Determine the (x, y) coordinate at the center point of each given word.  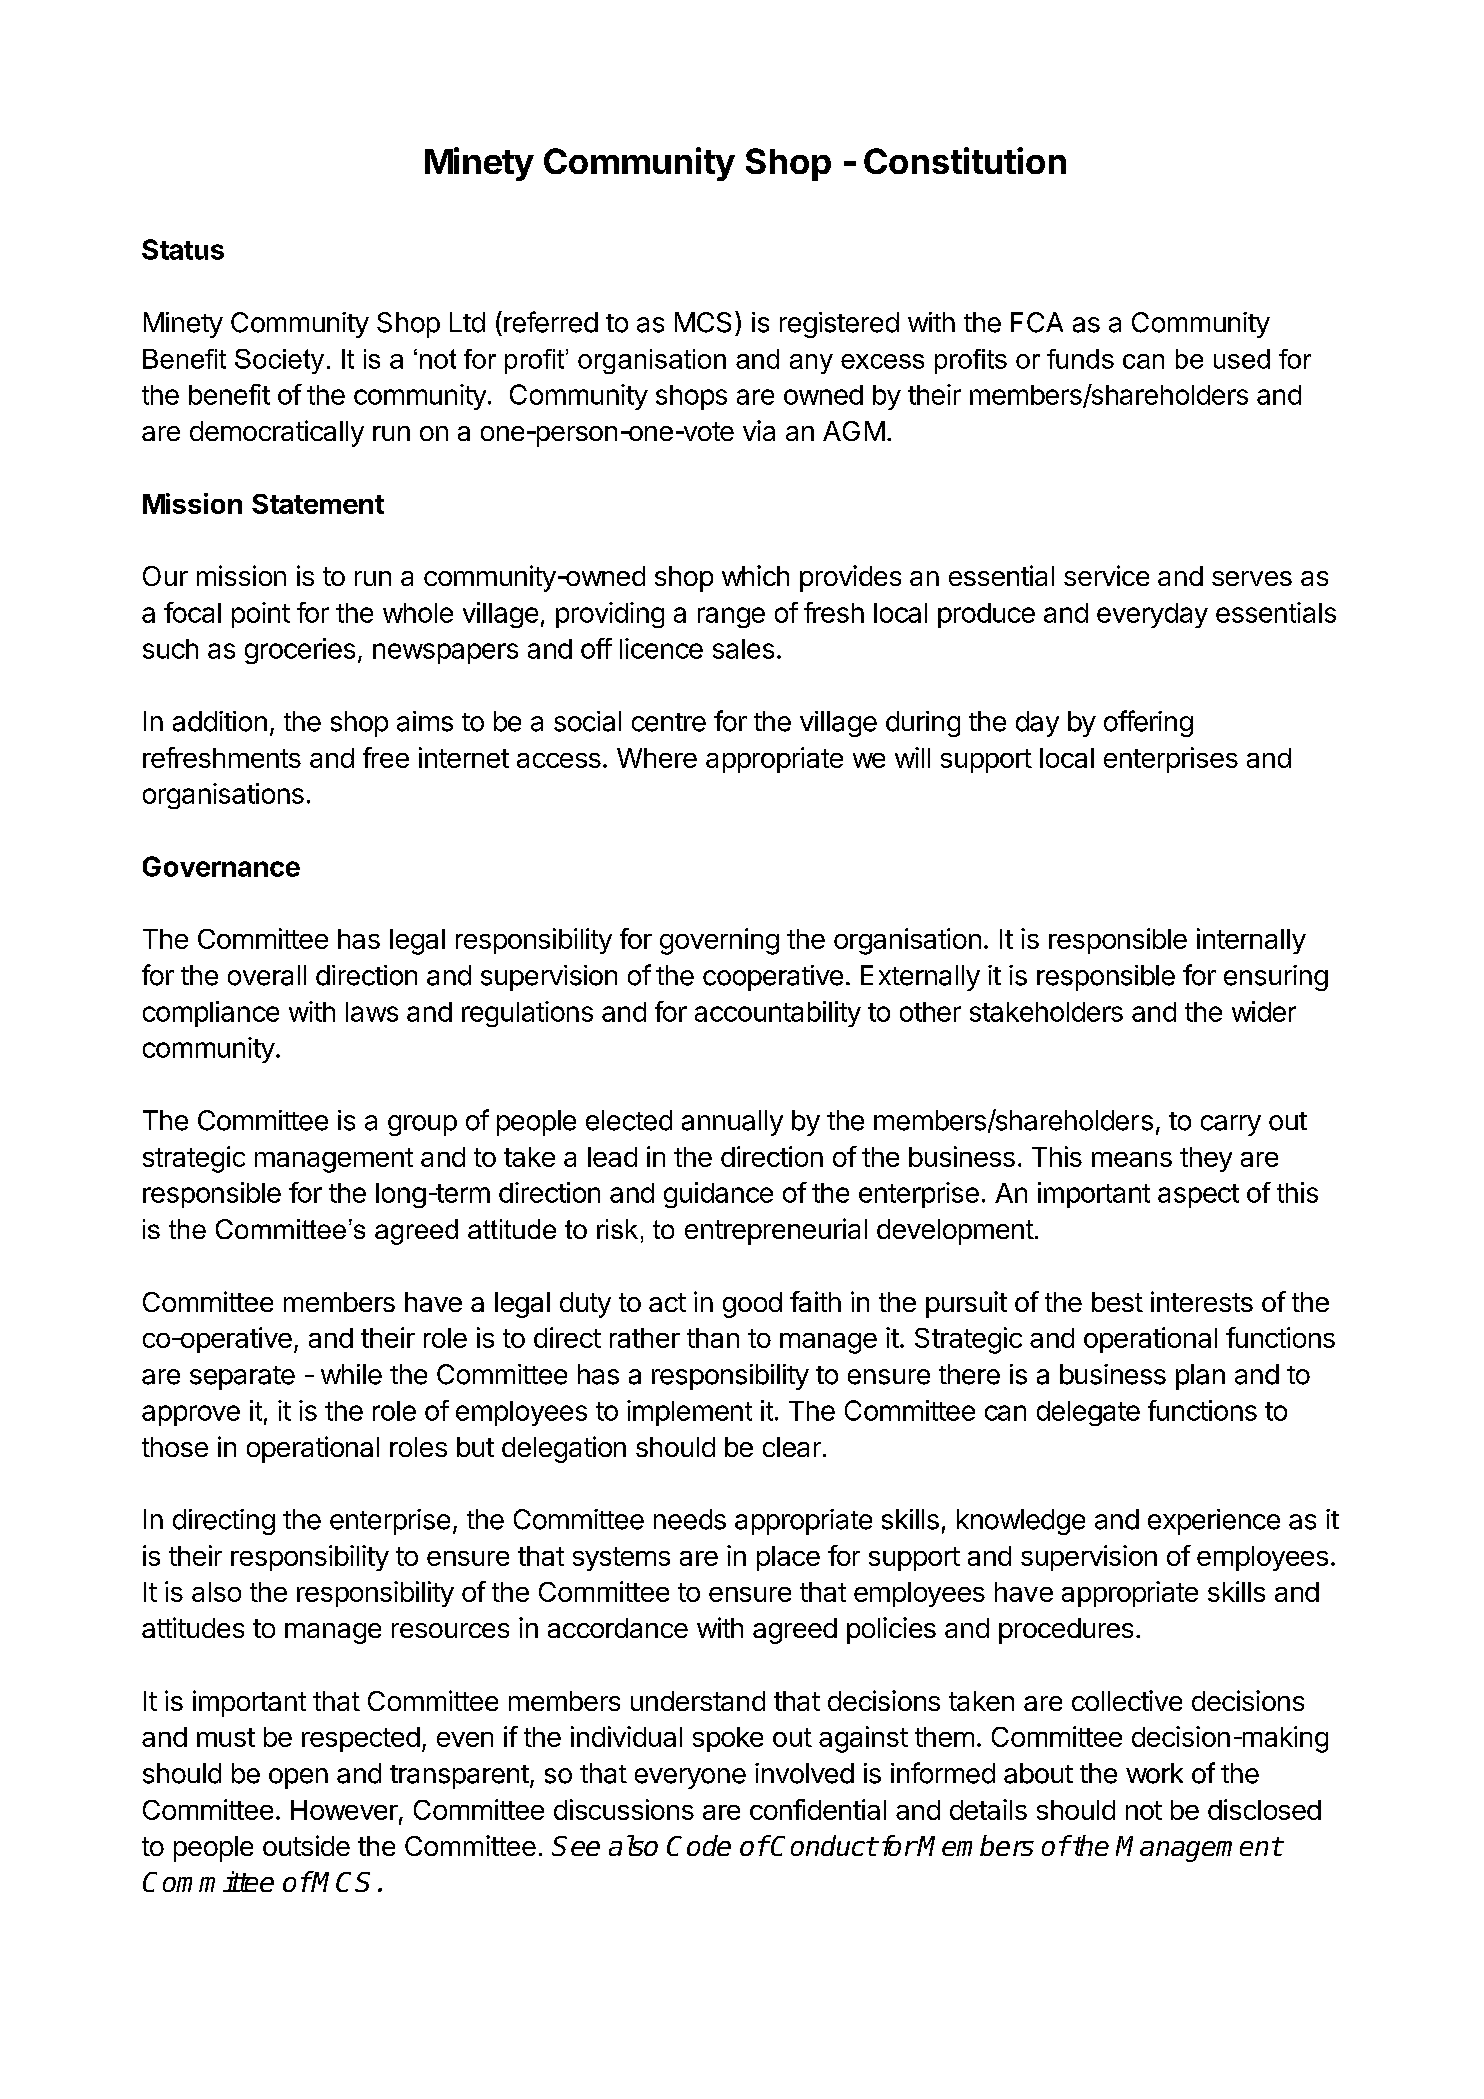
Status (183, 249)
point (261, 615)
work (1154, 1773)
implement (689, 1413)
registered (839, 325)
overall (267, 975)
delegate (1088, 1413)
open (298, 1778)
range (731, 617)
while (351, 1374)
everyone (690, 1778)
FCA (1037, 322)
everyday (1152, 615)
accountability (778, 1014)
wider (1264, 1011)
